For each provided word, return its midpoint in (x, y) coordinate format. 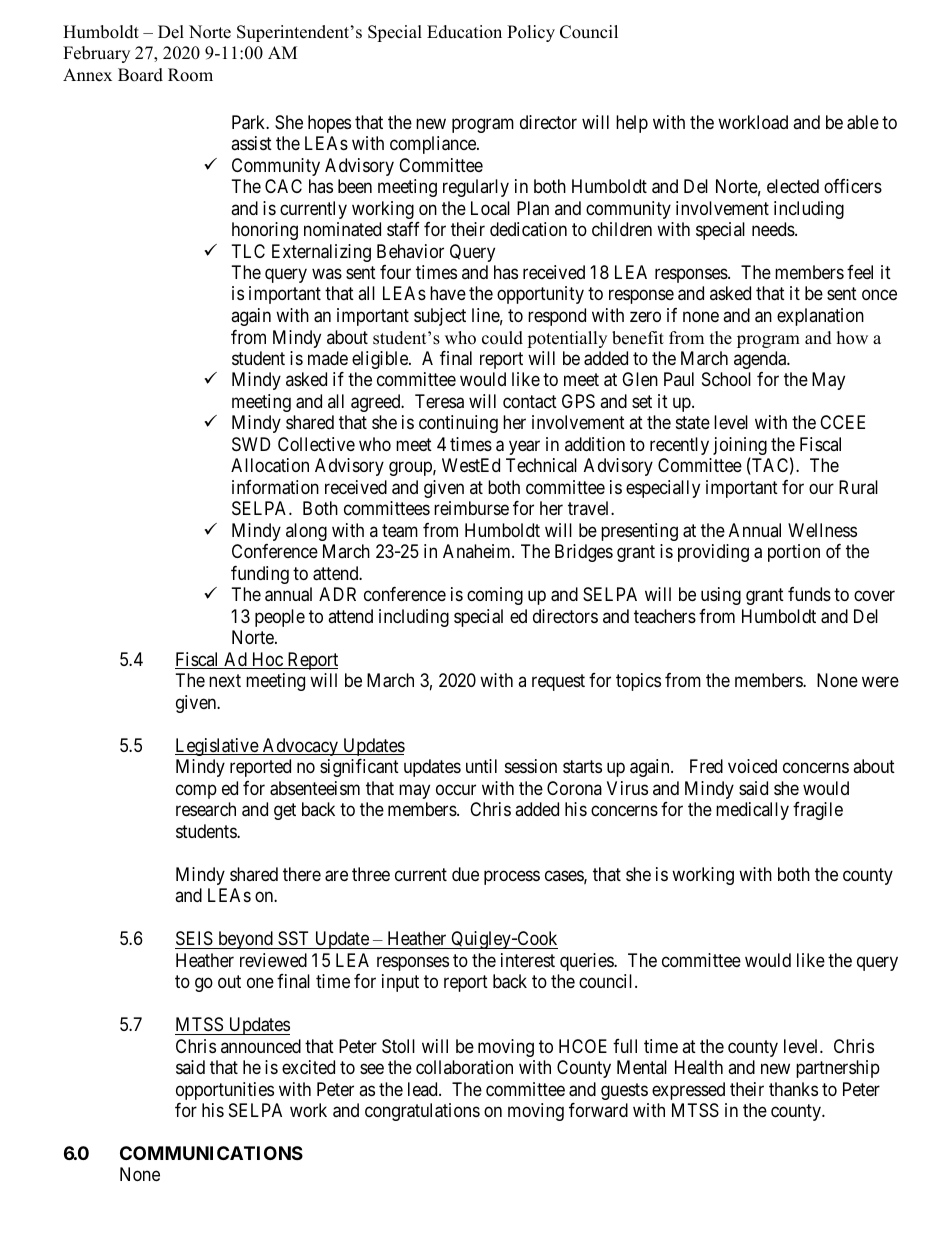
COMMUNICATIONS (211, 1153)
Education (464, 32)
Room (190, 75)
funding (260, 575)
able (863, 122)
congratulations (422, 1112)
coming (495, 596)
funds (809, 594)
